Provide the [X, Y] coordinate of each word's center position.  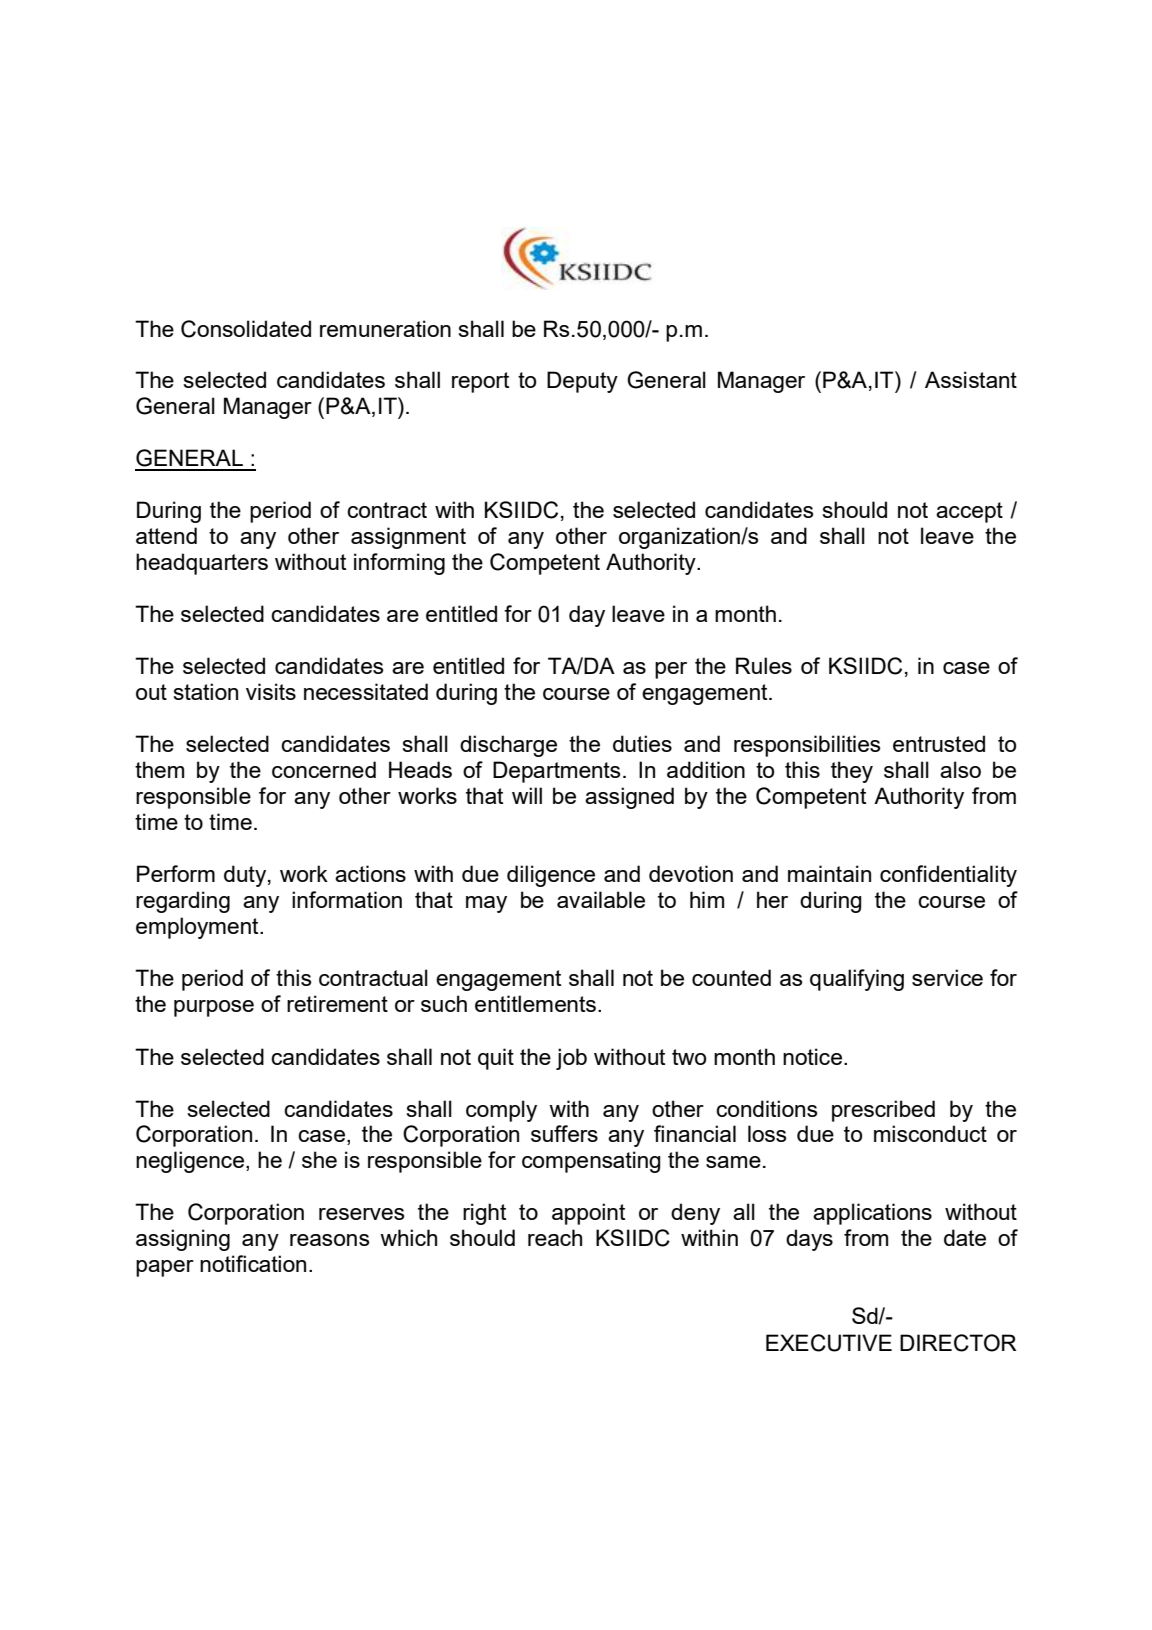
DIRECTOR [958, 1343]
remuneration [385, 328]
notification [253, 1263]
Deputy [582, 382]
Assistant [971, 379]
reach [555, 1237]
